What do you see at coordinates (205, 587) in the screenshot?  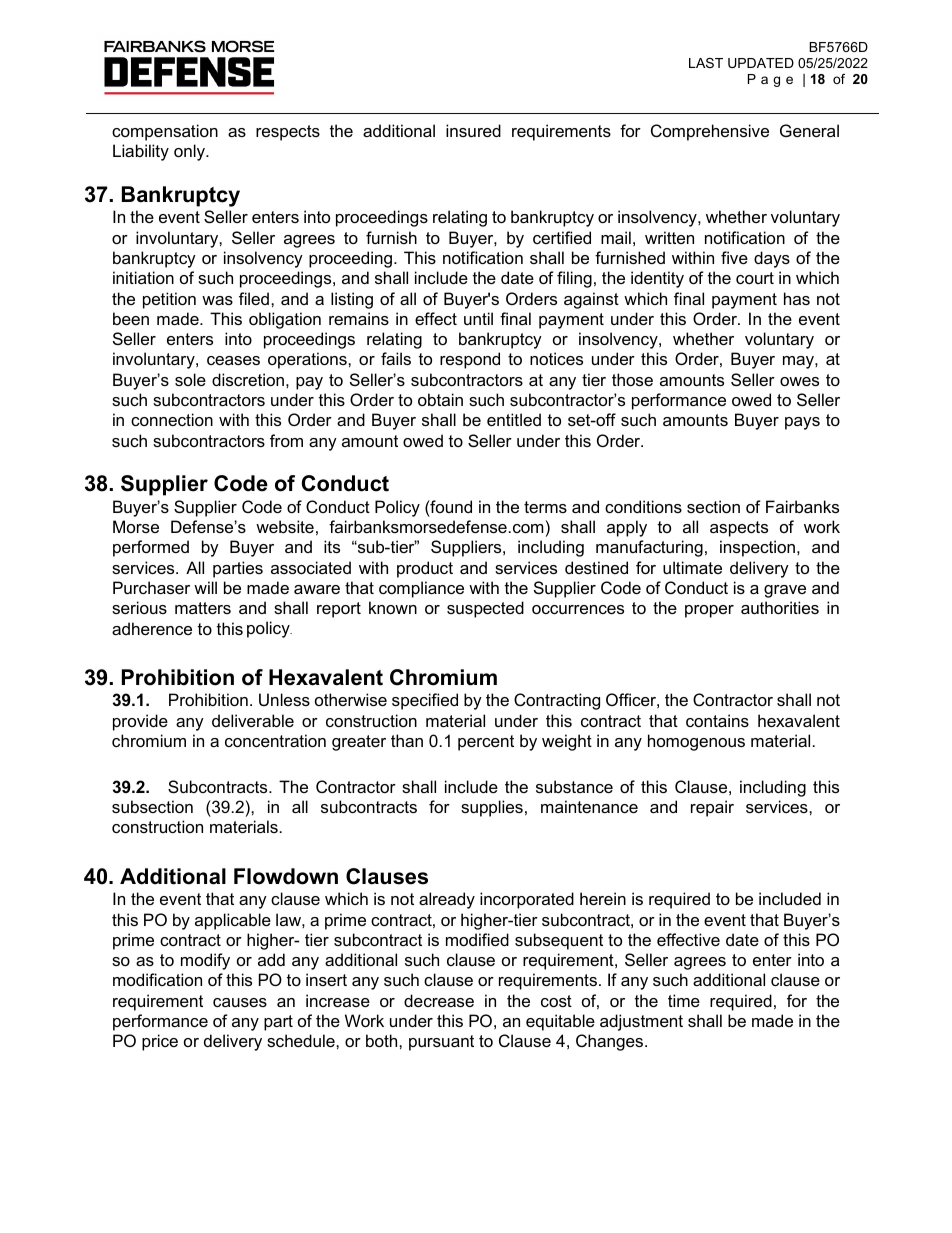 I see `will` at bounding box center [205, 587].
